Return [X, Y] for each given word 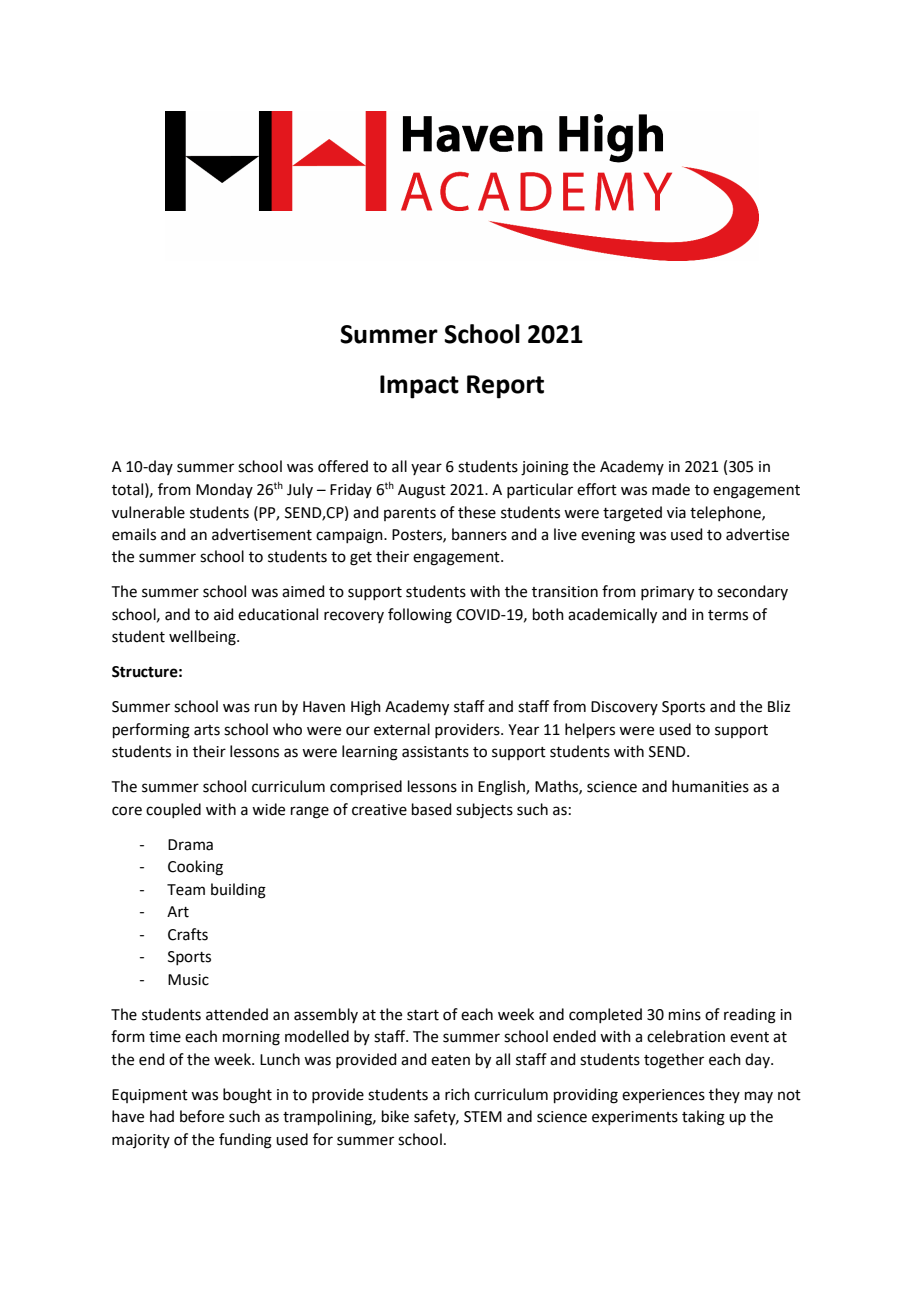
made [671, 489]
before [202, 1116]
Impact [419, 387]
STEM [483, 1117]
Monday [224, 490]
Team [186, 890]
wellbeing [203, 638]
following [420, 616]
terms [728, 615]
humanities [710, 786]
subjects [484, 811]
